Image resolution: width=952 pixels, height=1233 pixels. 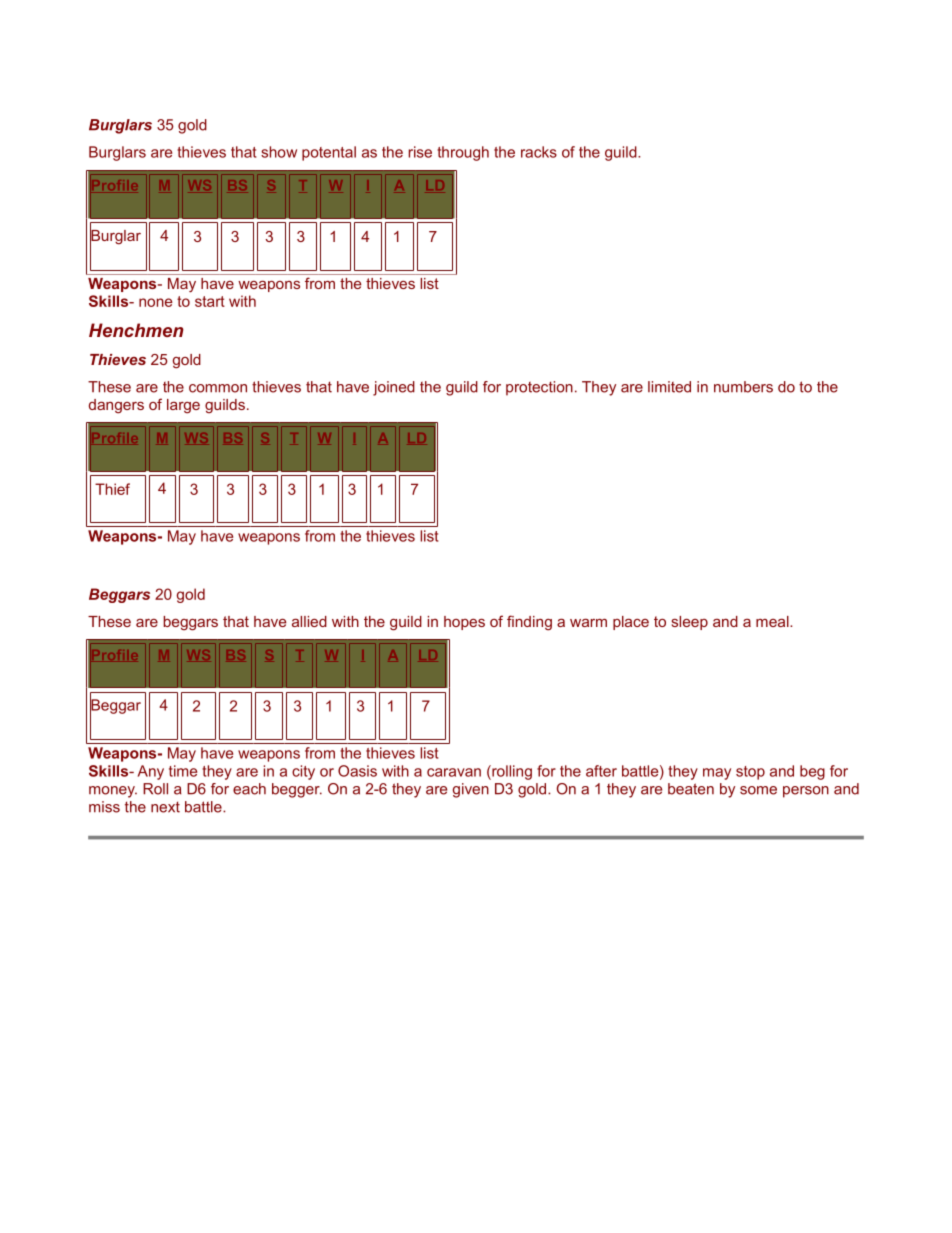 What do you see at coordinates (743, 387) in the screenshot?
I see `numbers` at bounding box center [743, 387].
